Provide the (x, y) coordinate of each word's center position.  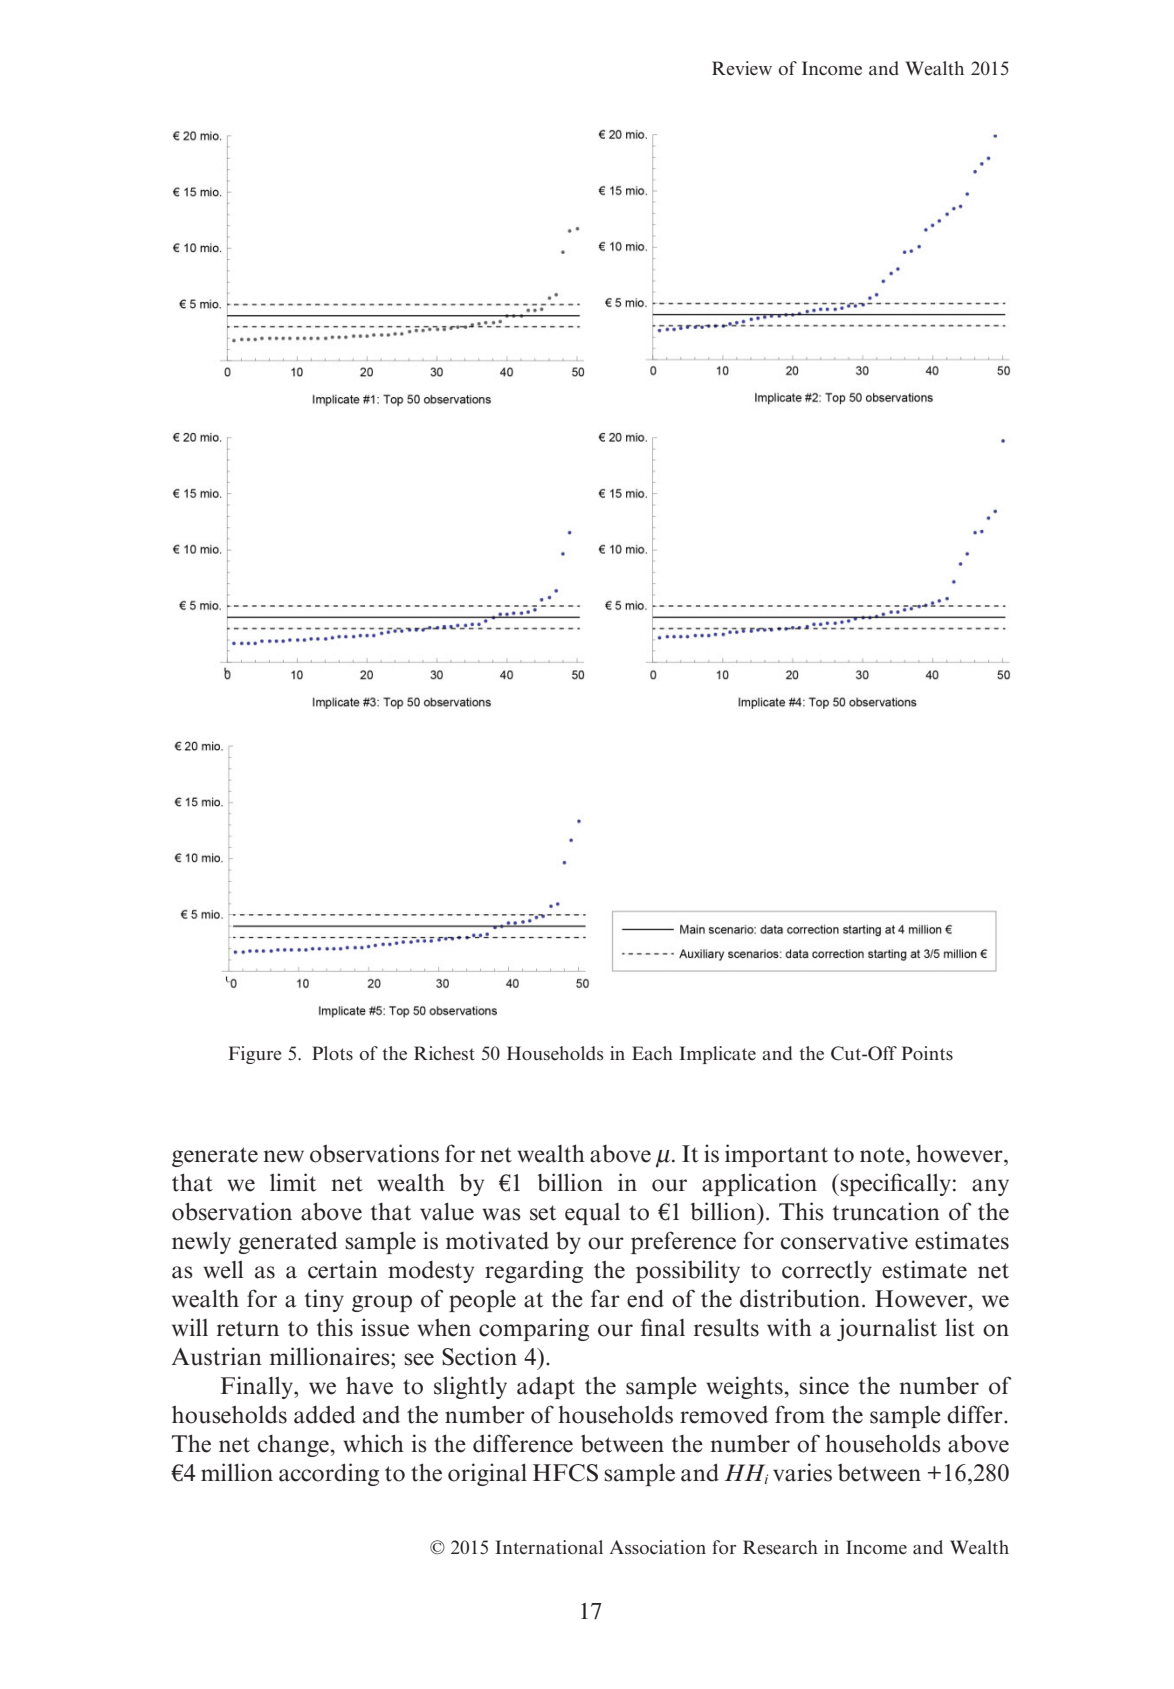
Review (742, 68)
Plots (332, 1053)
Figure (255, 1055)
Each (652, 1053)
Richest (444, 1053)
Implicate (717, 1055)
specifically (894, 1184)
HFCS (565, 1473)
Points (927, 1053)
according (329, 1474)
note (883, 1155)
